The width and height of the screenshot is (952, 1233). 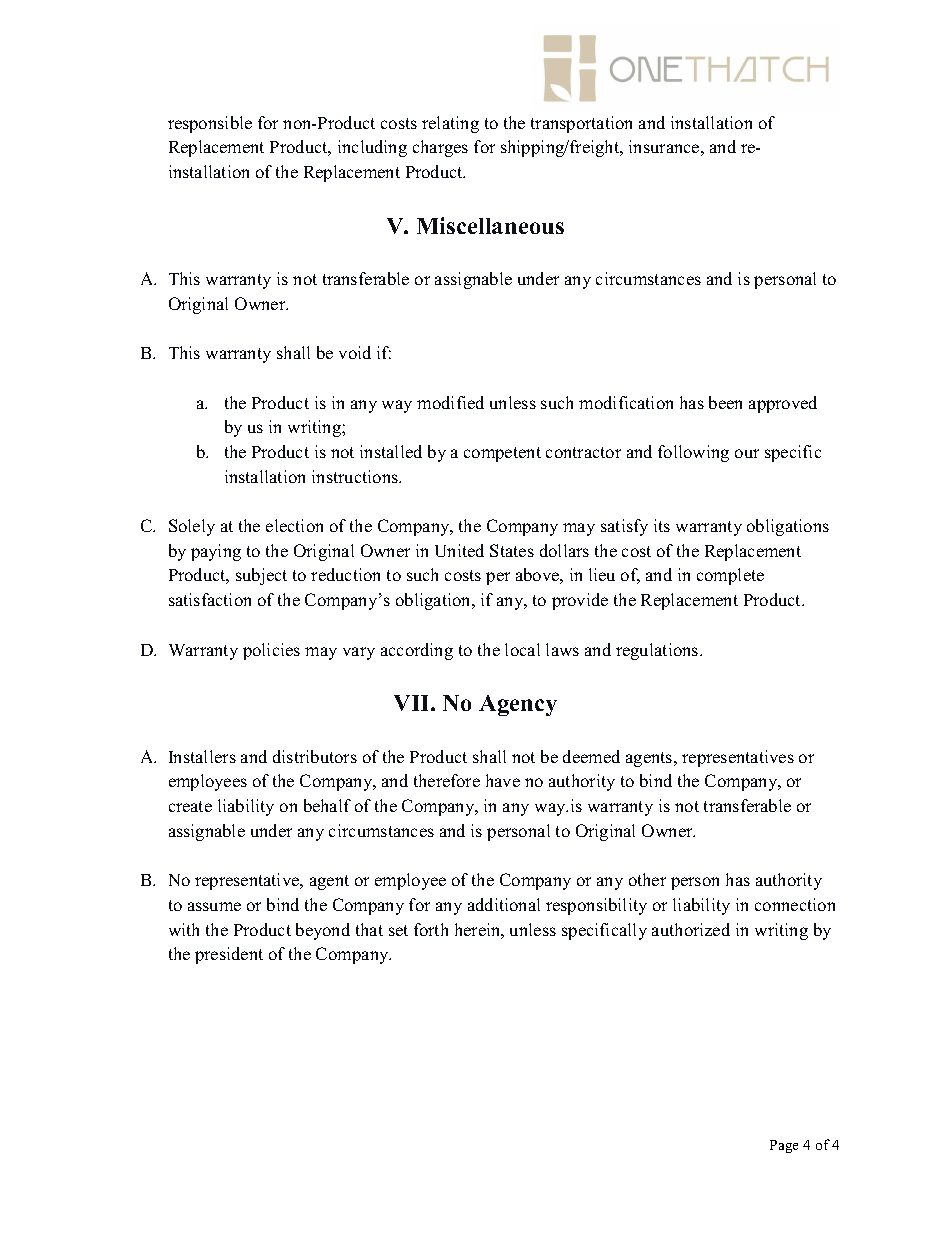 I want to click on responsible, so click(x=210, y=124).
